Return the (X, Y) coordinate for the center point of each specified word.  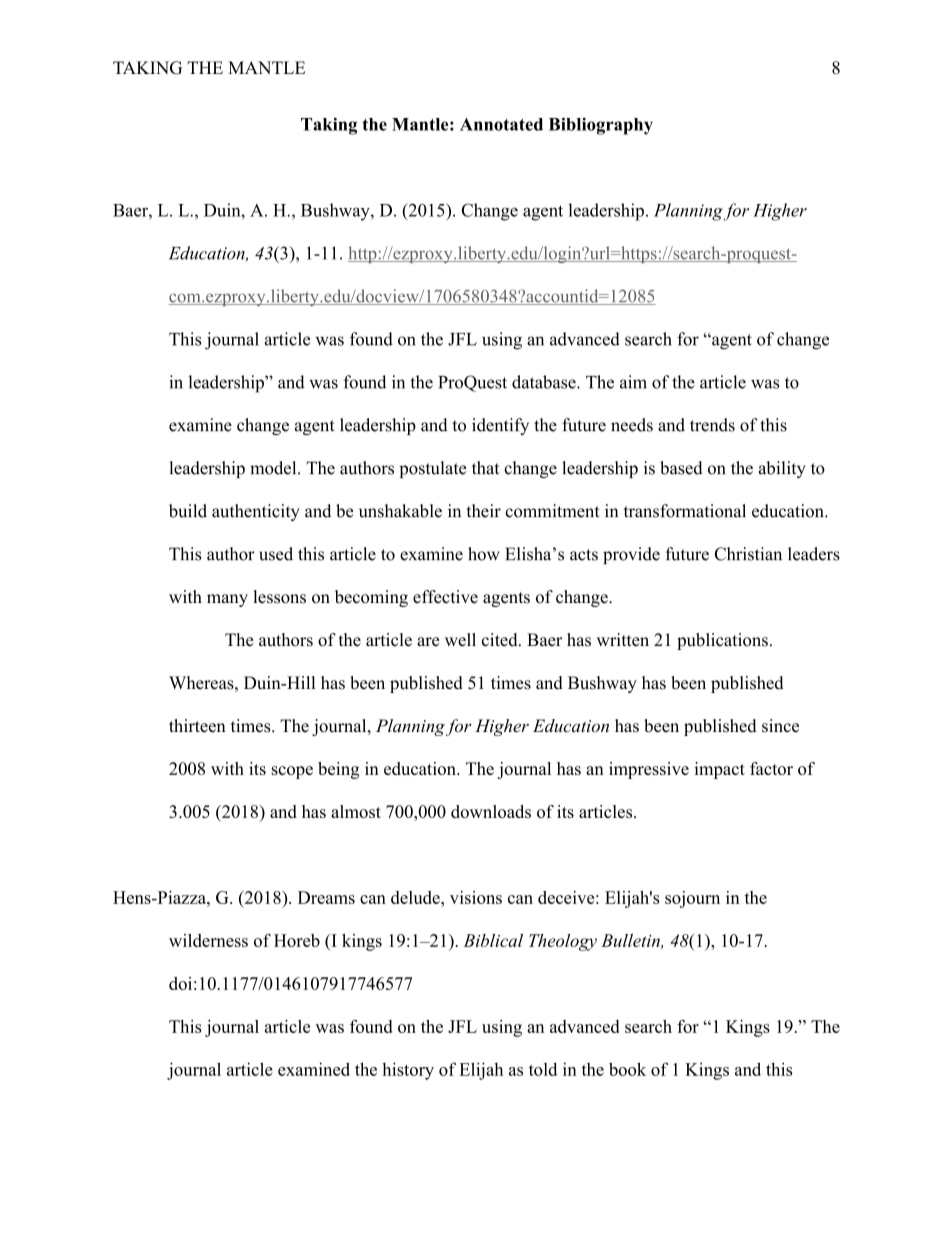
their (483, 511)
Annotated (501, 124)
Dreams (326, 897)
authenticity (255, 512)
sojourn (692, 899)
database (545, 382)
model (274, 468)
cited (501, 640)
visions (476, 897)
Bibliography (601, 126)
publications (722, 641)
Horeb (297, 940)
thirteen (197, 726)
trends (712, 425)
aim (633, 382)
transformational (685, 511)
